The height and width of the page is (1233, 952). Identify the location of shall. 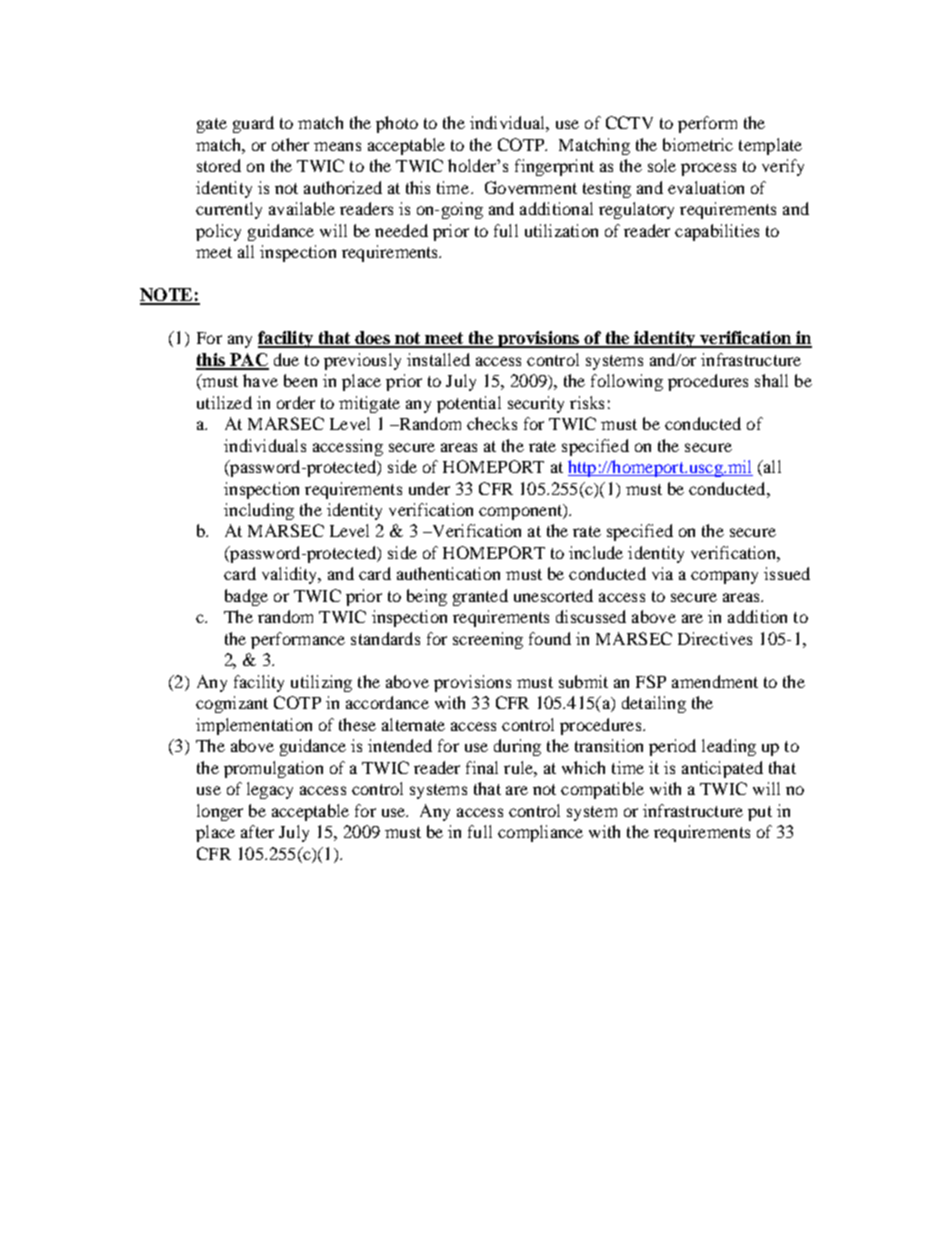
(771, 380).
